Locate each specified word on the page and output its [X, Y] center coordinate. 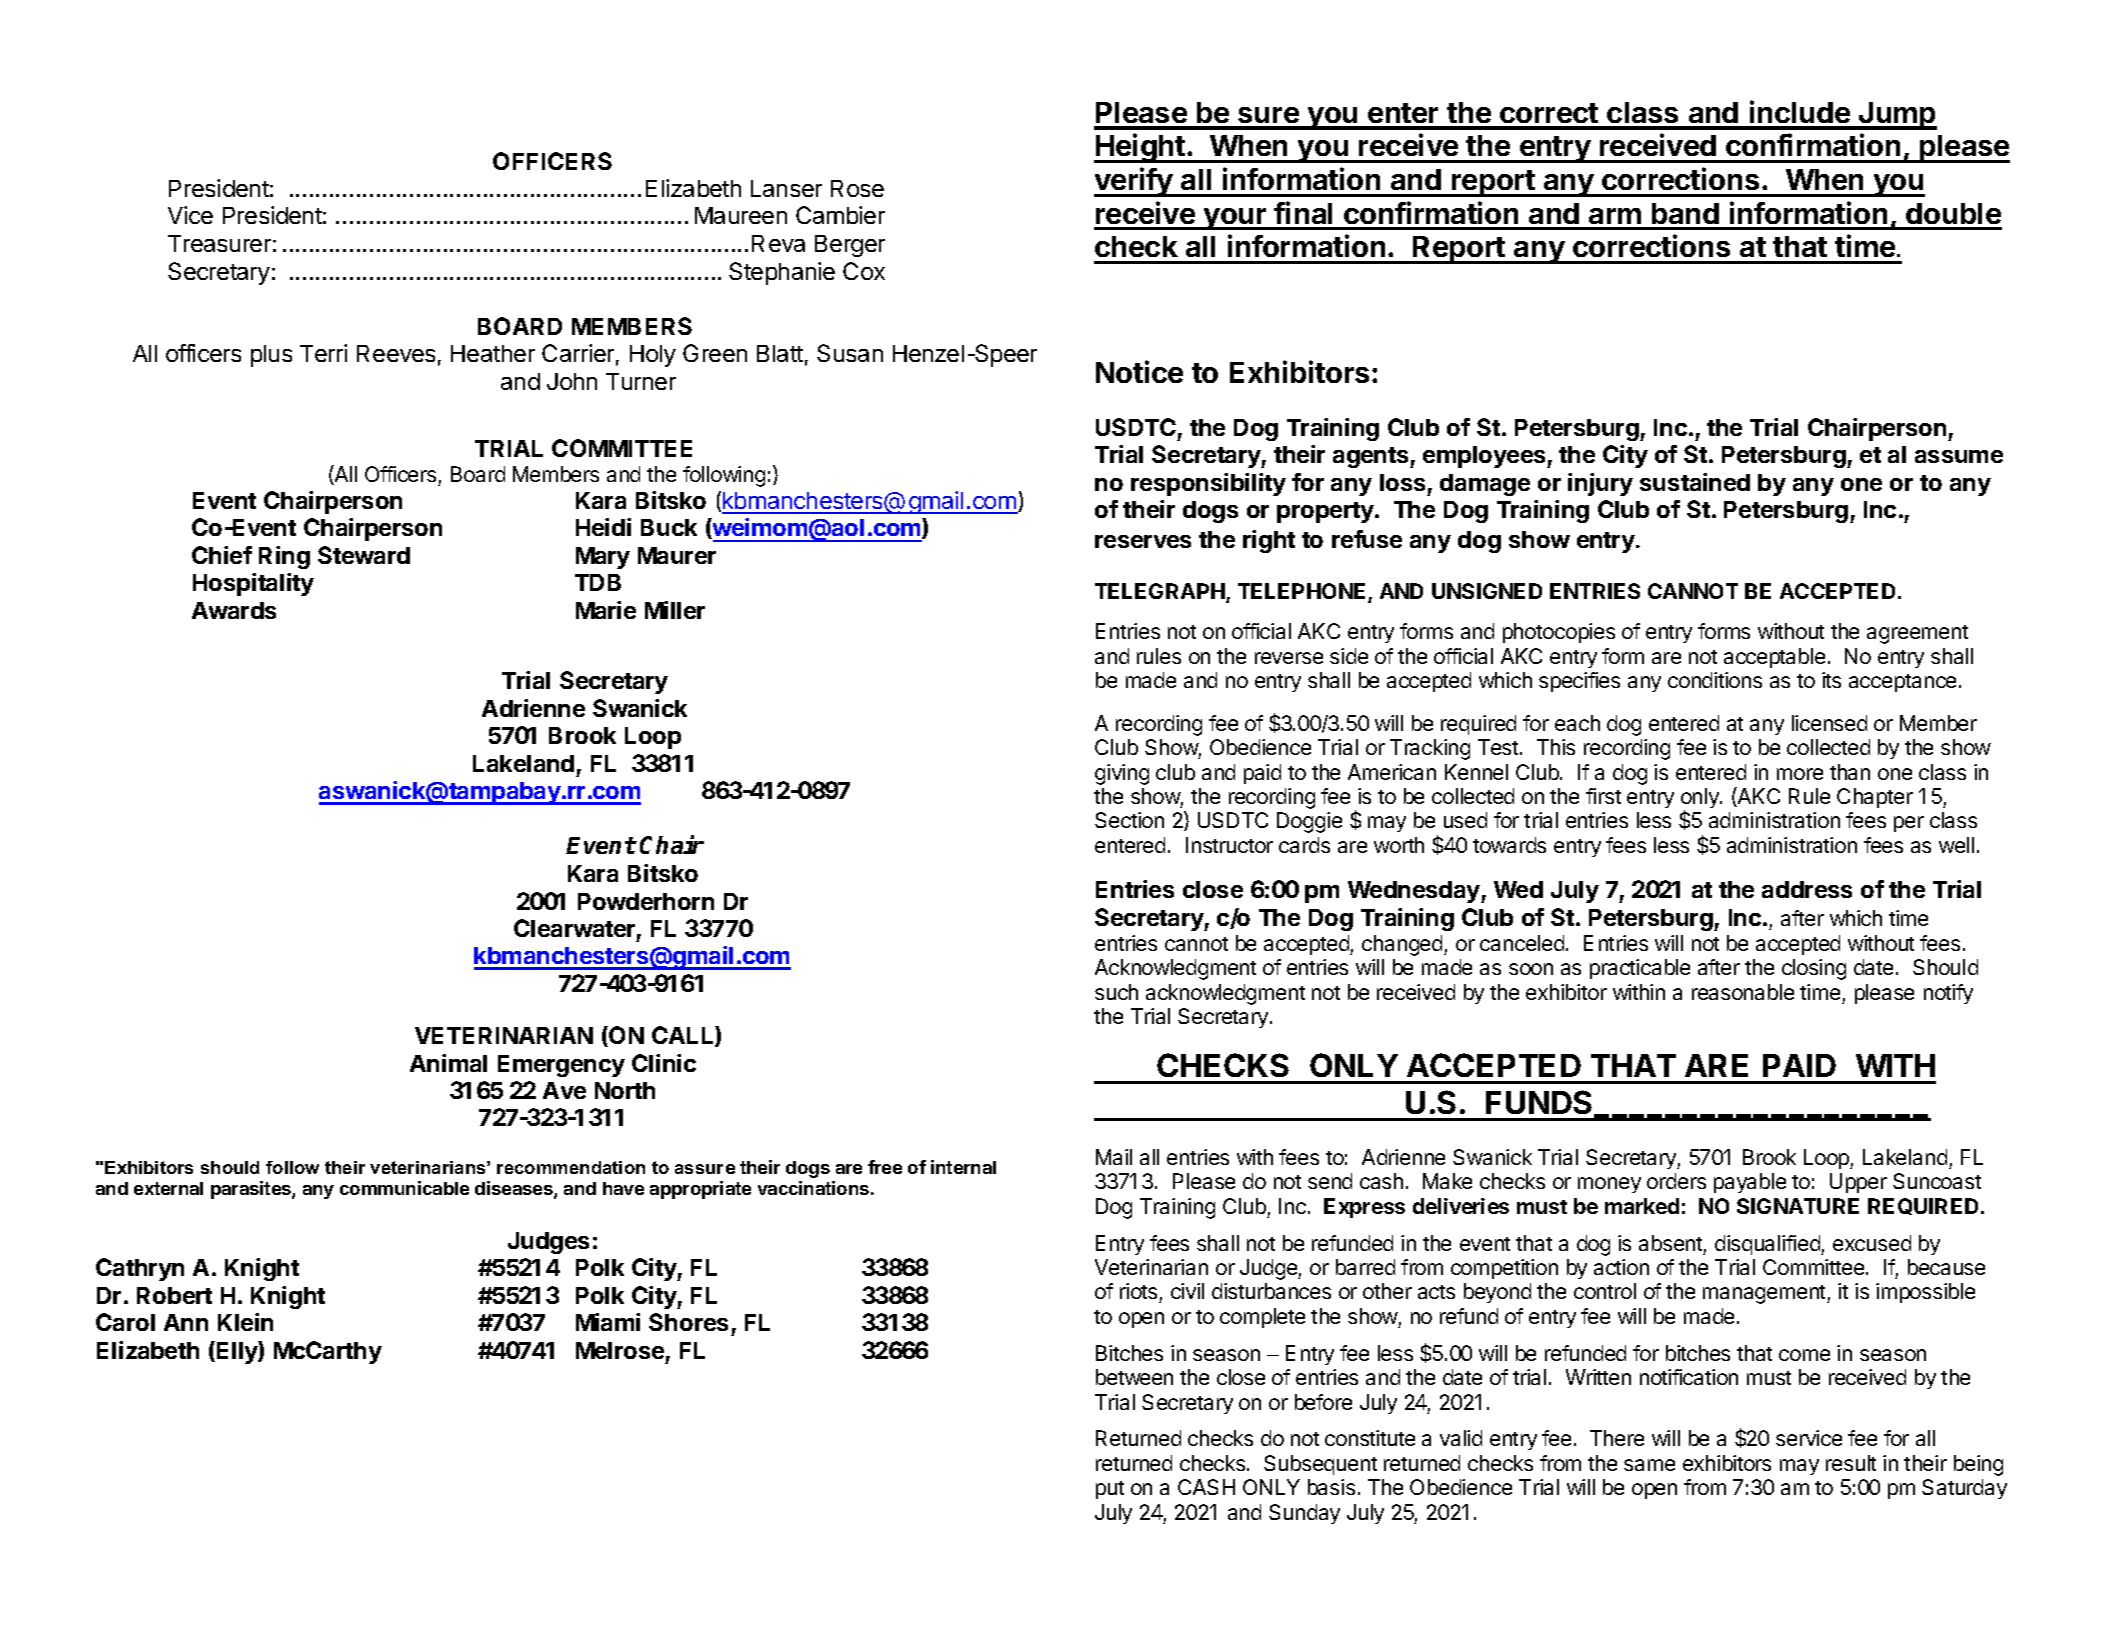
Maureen [741, 215]
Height [1140, 148]
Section [1129, 820]
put [1110, 1490]
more [1800, 774]
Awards [234, 610]
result [1851, 1463]
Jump [1897, 116]
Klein [245, 1322]
